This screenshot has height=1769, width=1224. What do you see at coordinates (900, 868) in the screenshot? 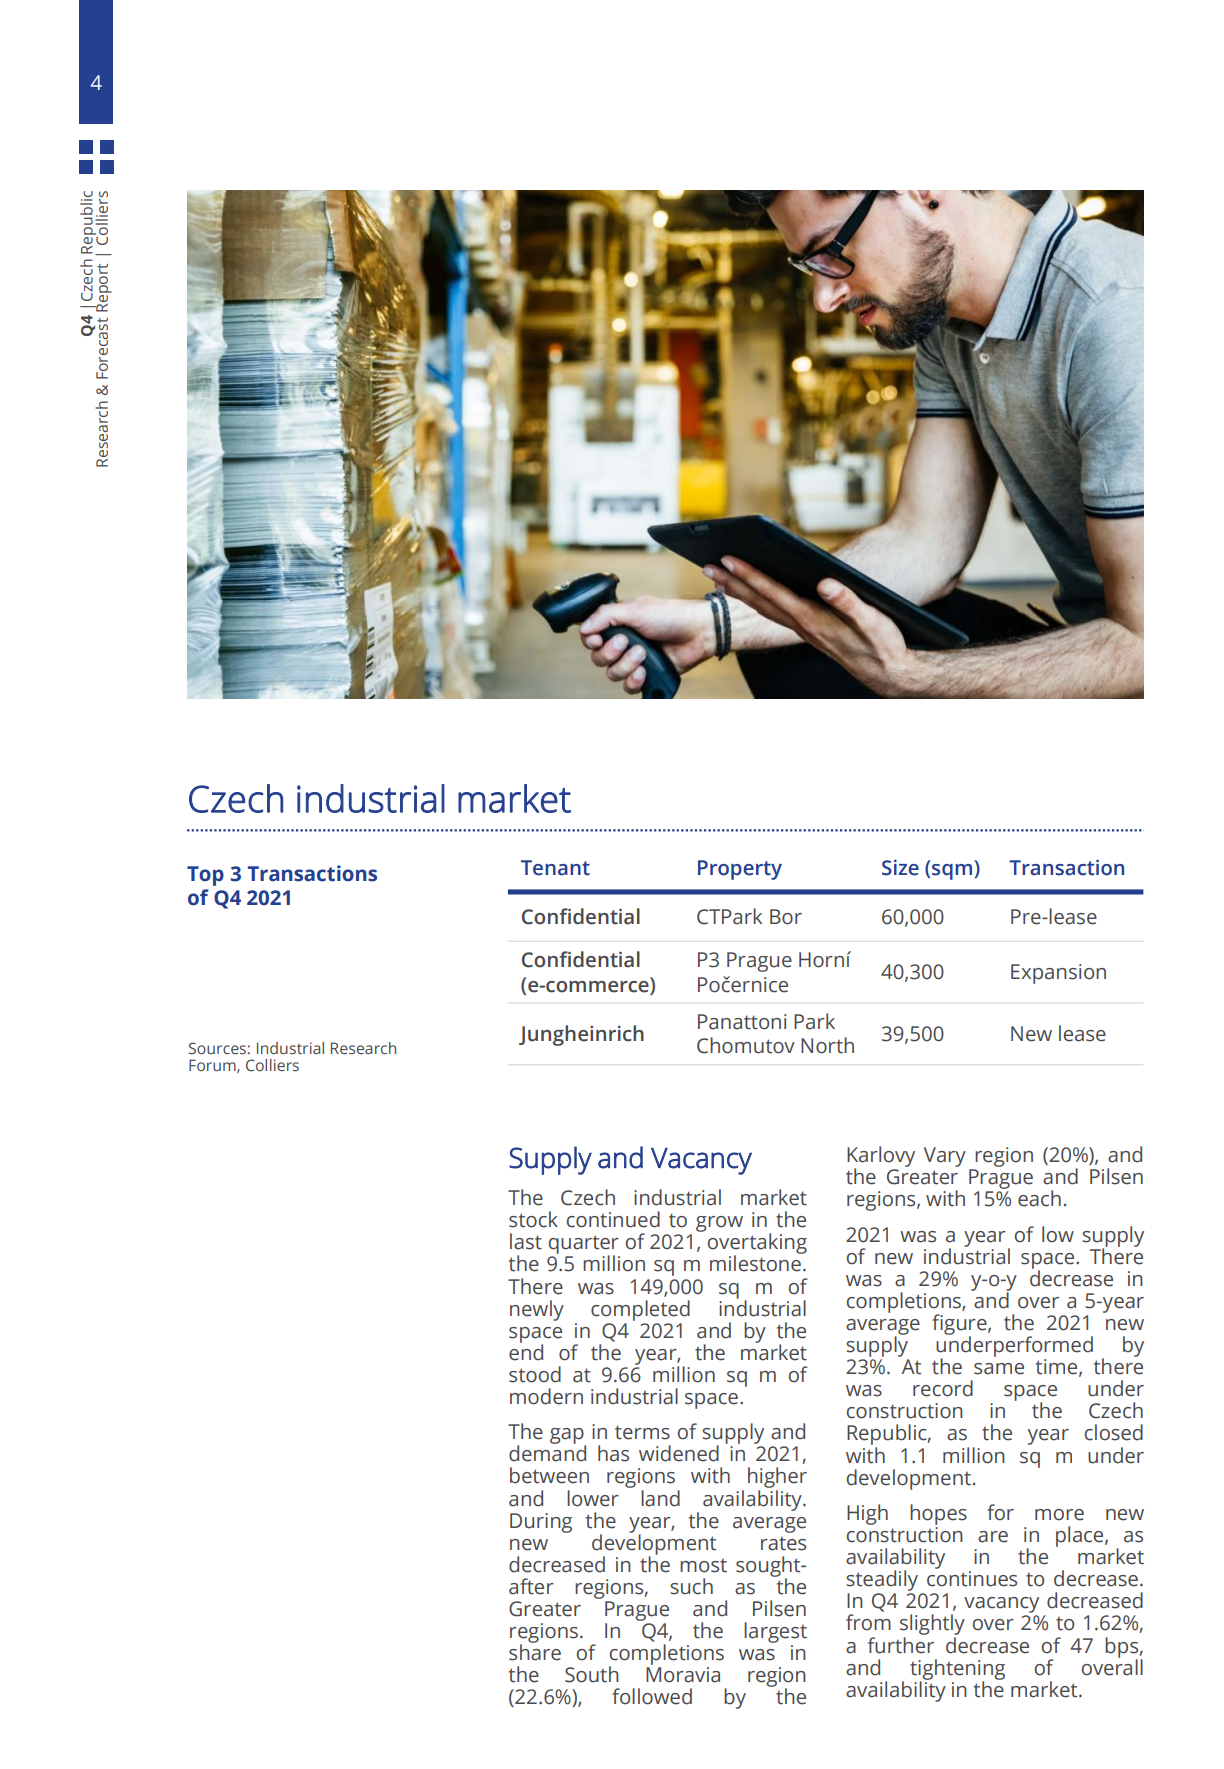
I see `Size` at bounding box center [900, 868].
